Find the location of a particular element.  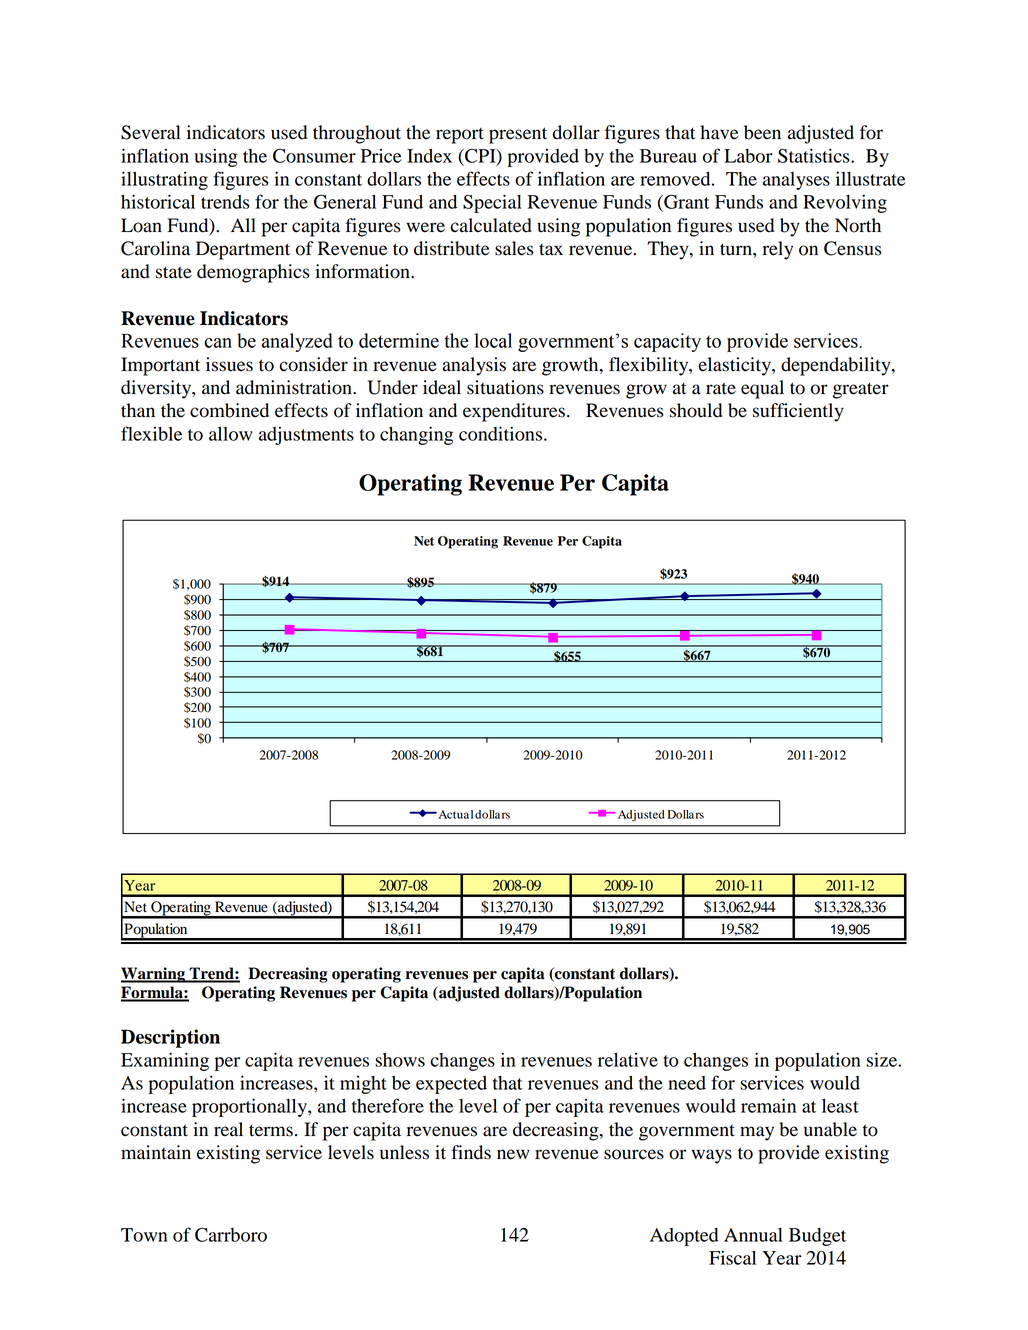

need is located at coordinates (687, 1083).
